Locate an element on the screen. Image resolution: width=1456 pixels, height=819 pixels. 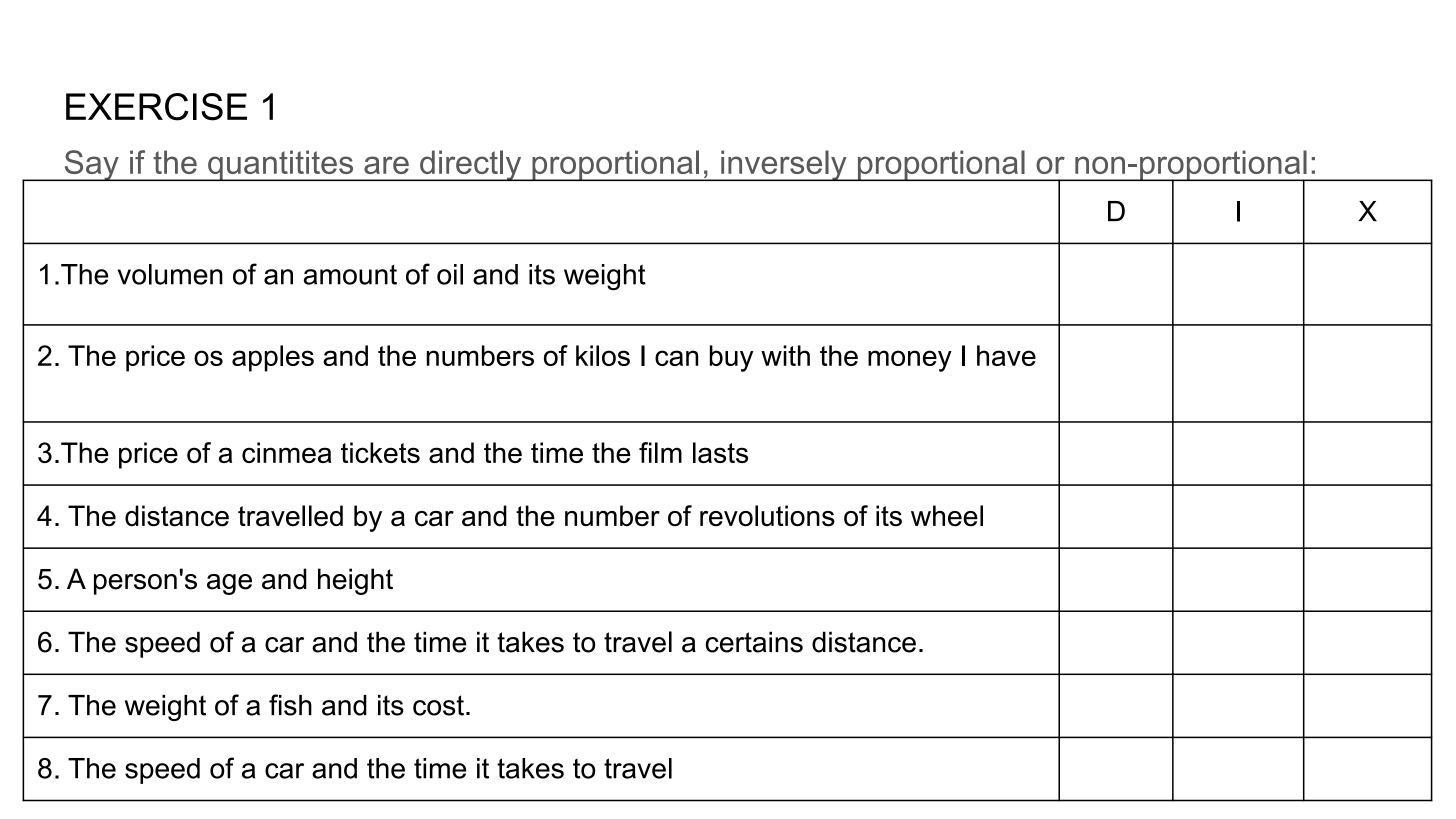
directly is located at coordinates (471, 165).
